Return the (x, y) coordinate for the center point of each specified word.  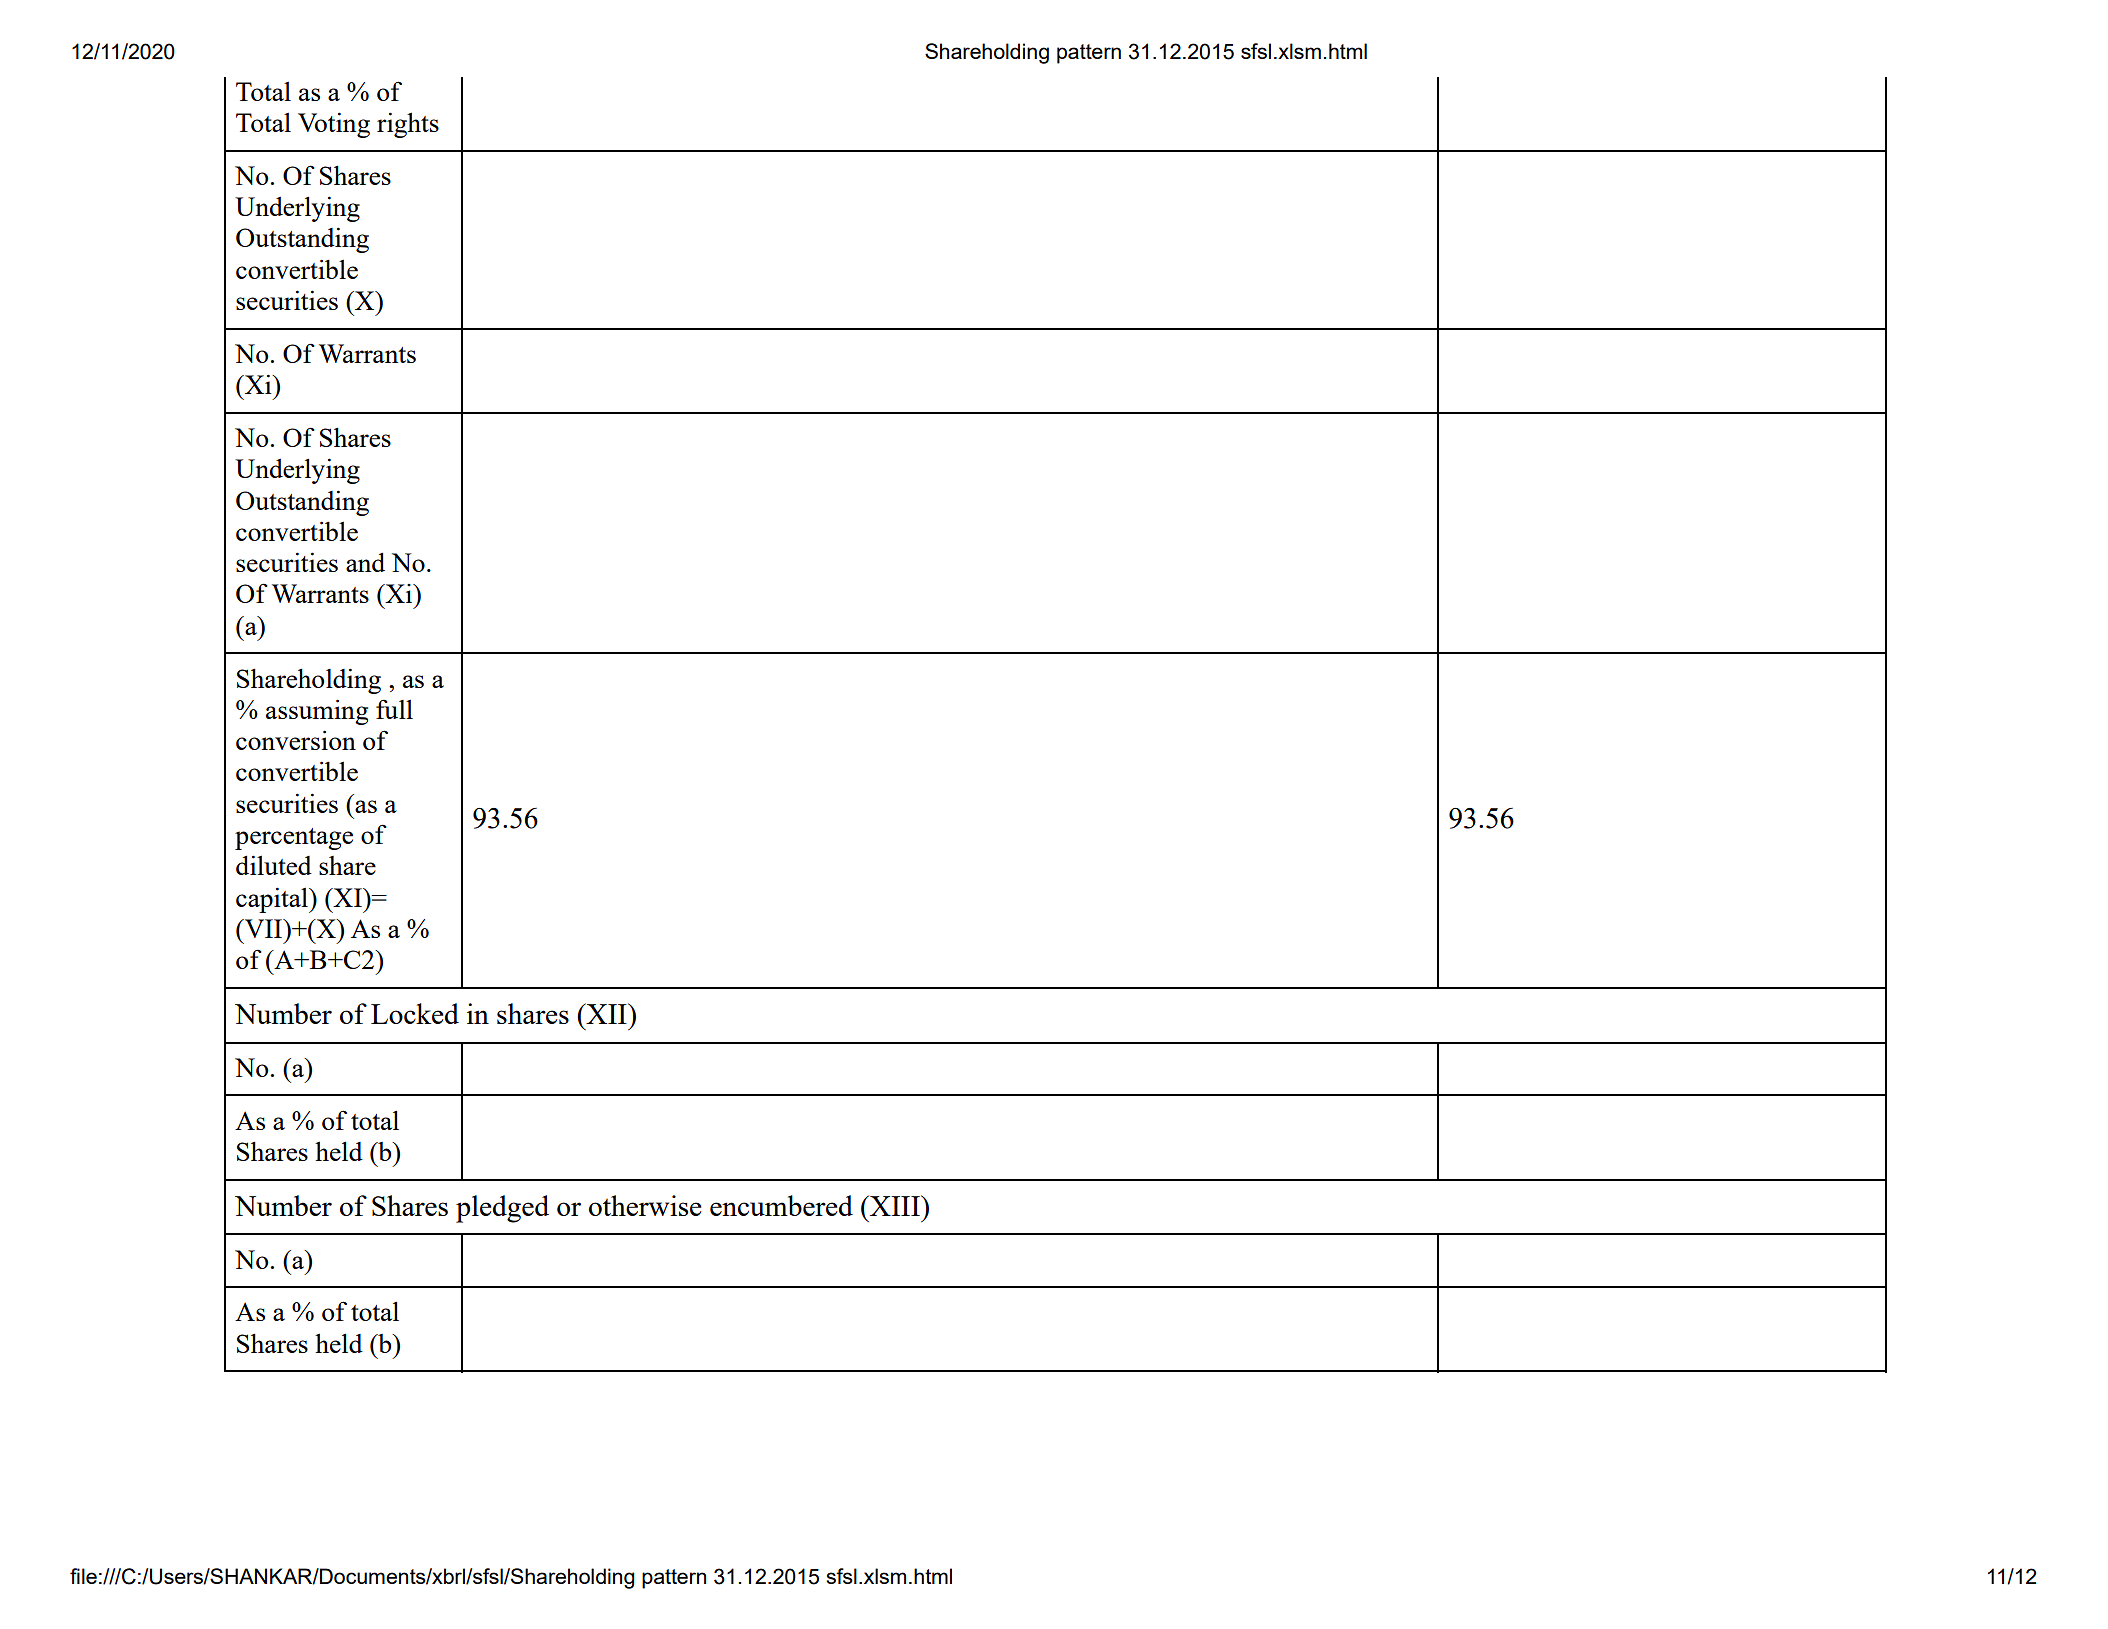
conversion (296, 740)
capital (273, 900)
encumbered (781, 1205)
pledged (502, 1209)
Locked (415, 1013)
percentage (294, 839)
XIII (895, 1205)
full (394, 709)
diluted (274, 865)
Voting (334, 125)
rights (408, 125)
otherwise (645, 1205)
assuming (317, 712)
